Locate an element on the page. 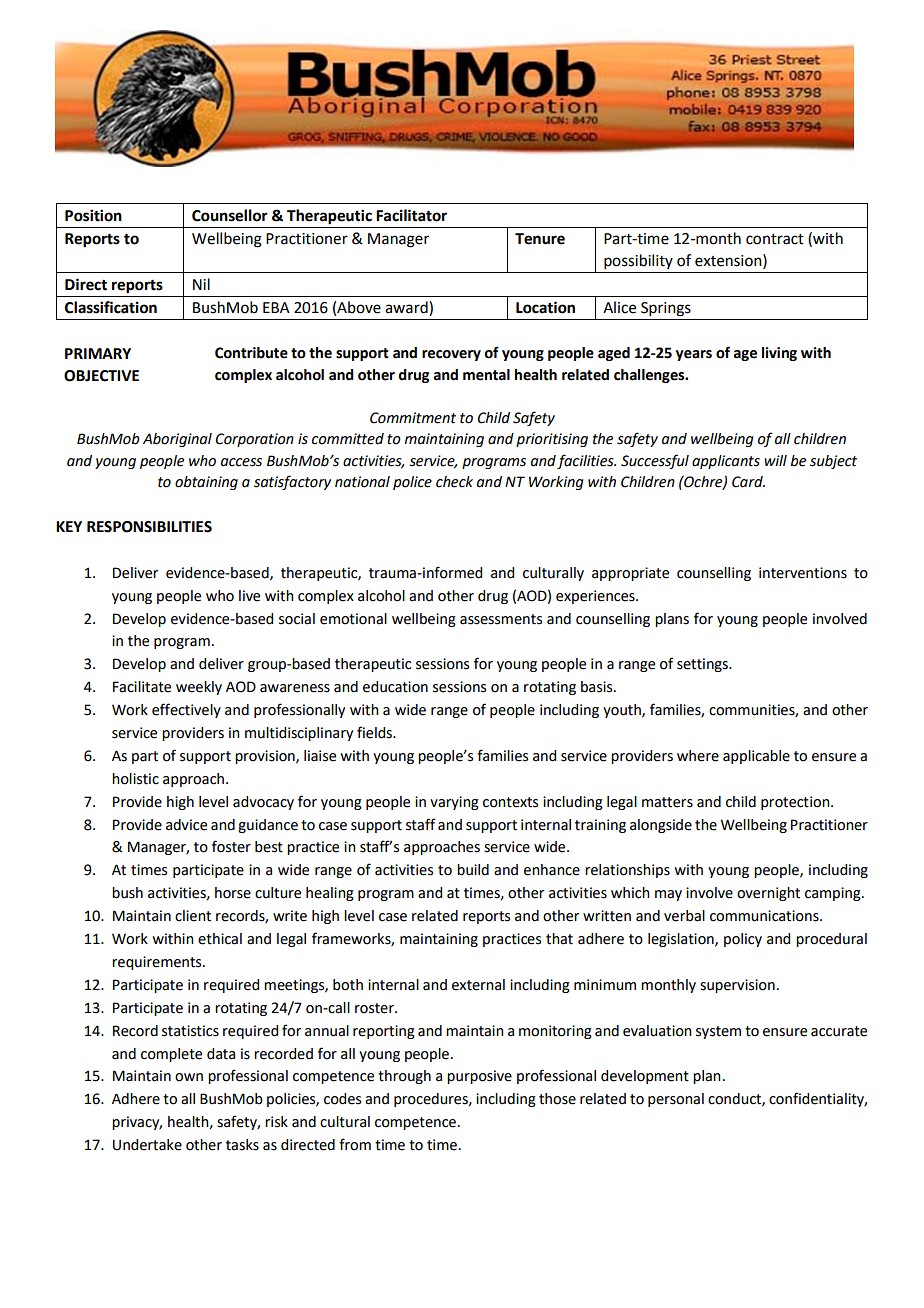 This image has height=1308, width=924. interventions is located at coordinates (803, 573).
